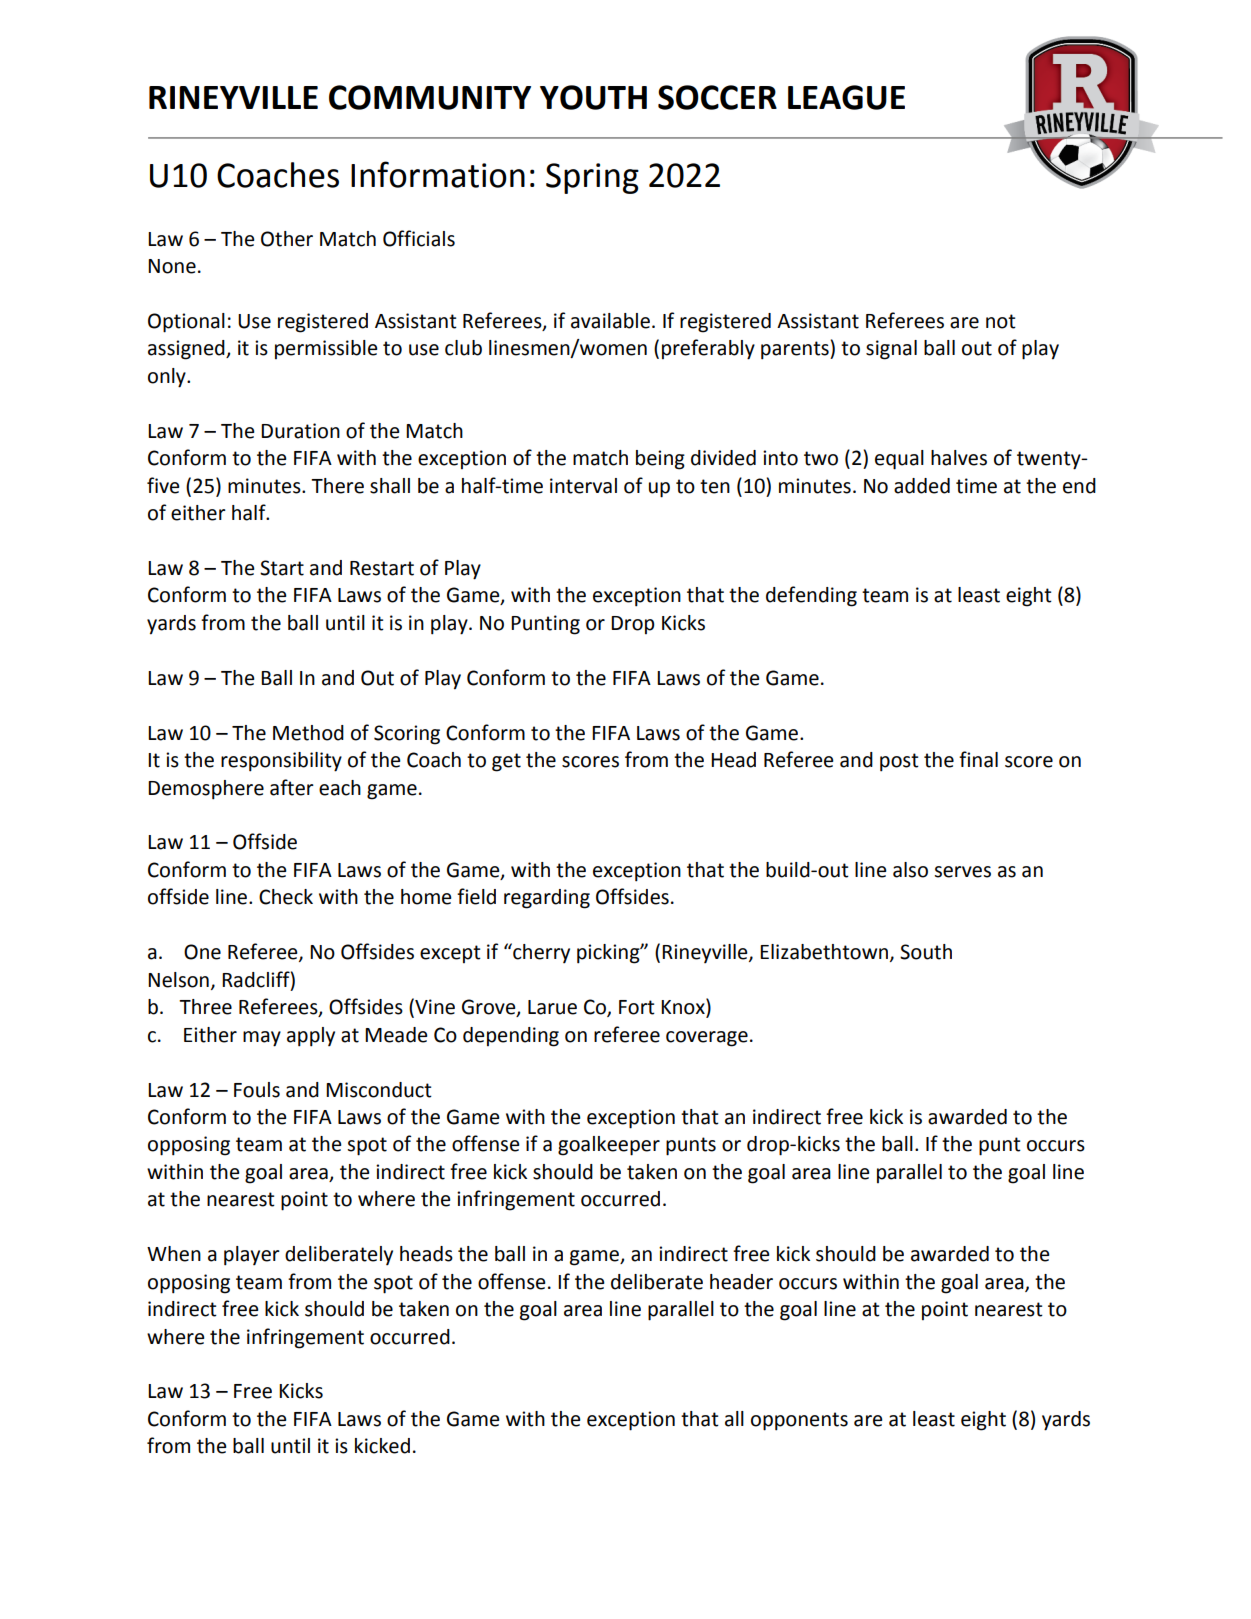  What do you see at coordinates (593, 97) in the document?
I see `YOUTH` at bounding box center [593, 97].
